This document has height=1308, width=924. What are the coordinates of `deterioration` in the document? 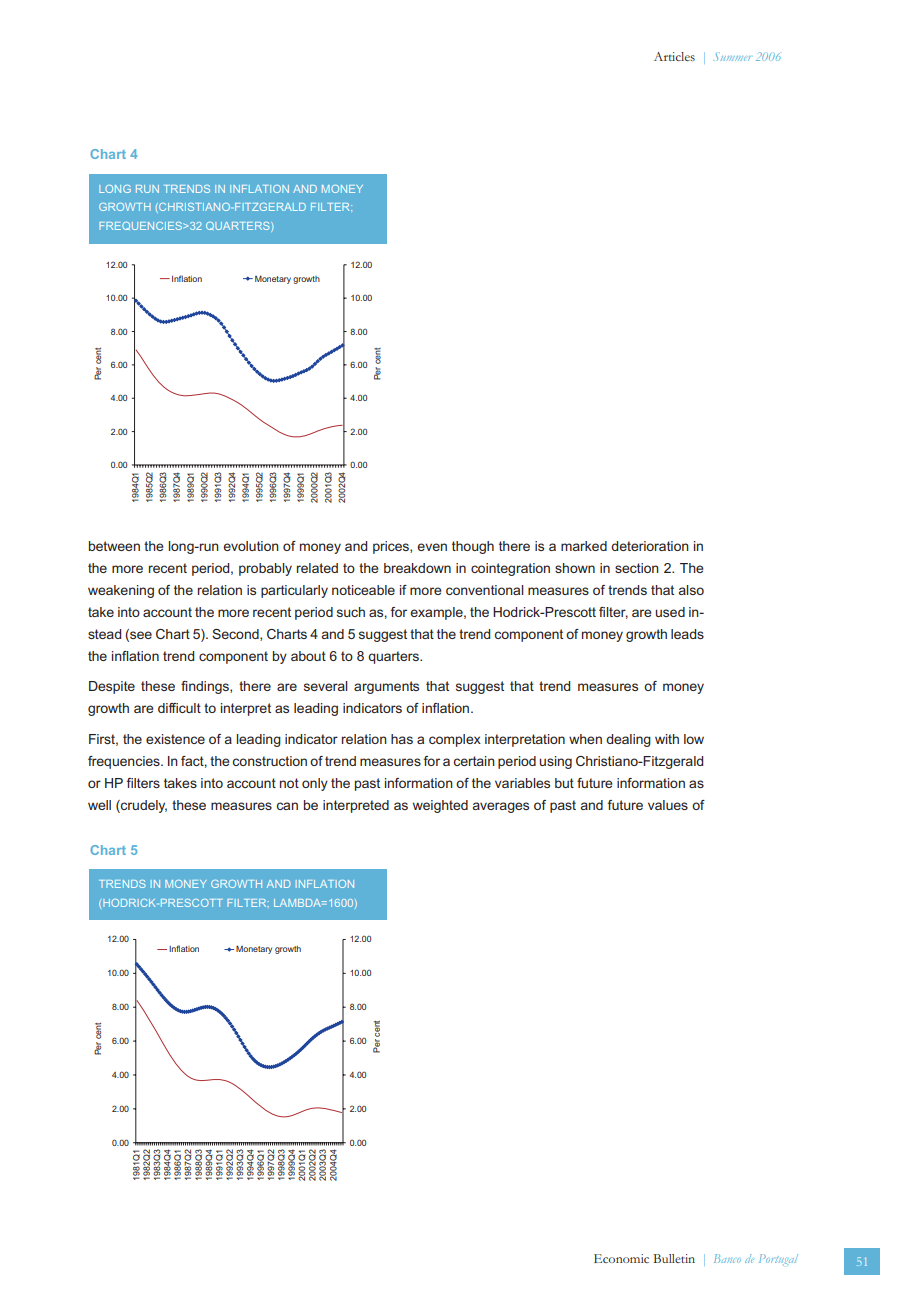 It's located at (650, 546).
